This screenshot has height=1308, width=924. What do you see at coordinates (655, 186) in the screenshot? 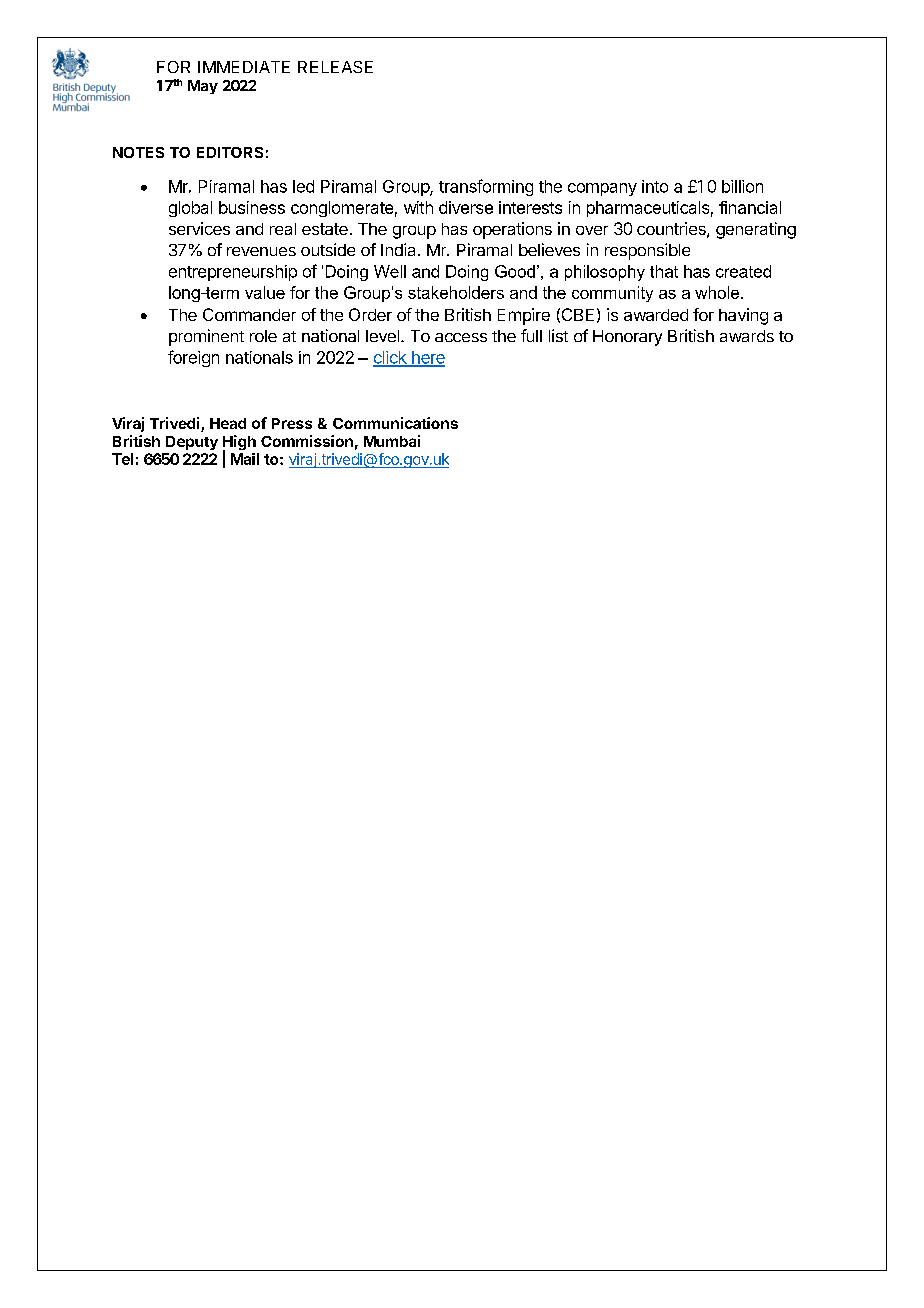
I see `into` at bounding box center [655, 186].
